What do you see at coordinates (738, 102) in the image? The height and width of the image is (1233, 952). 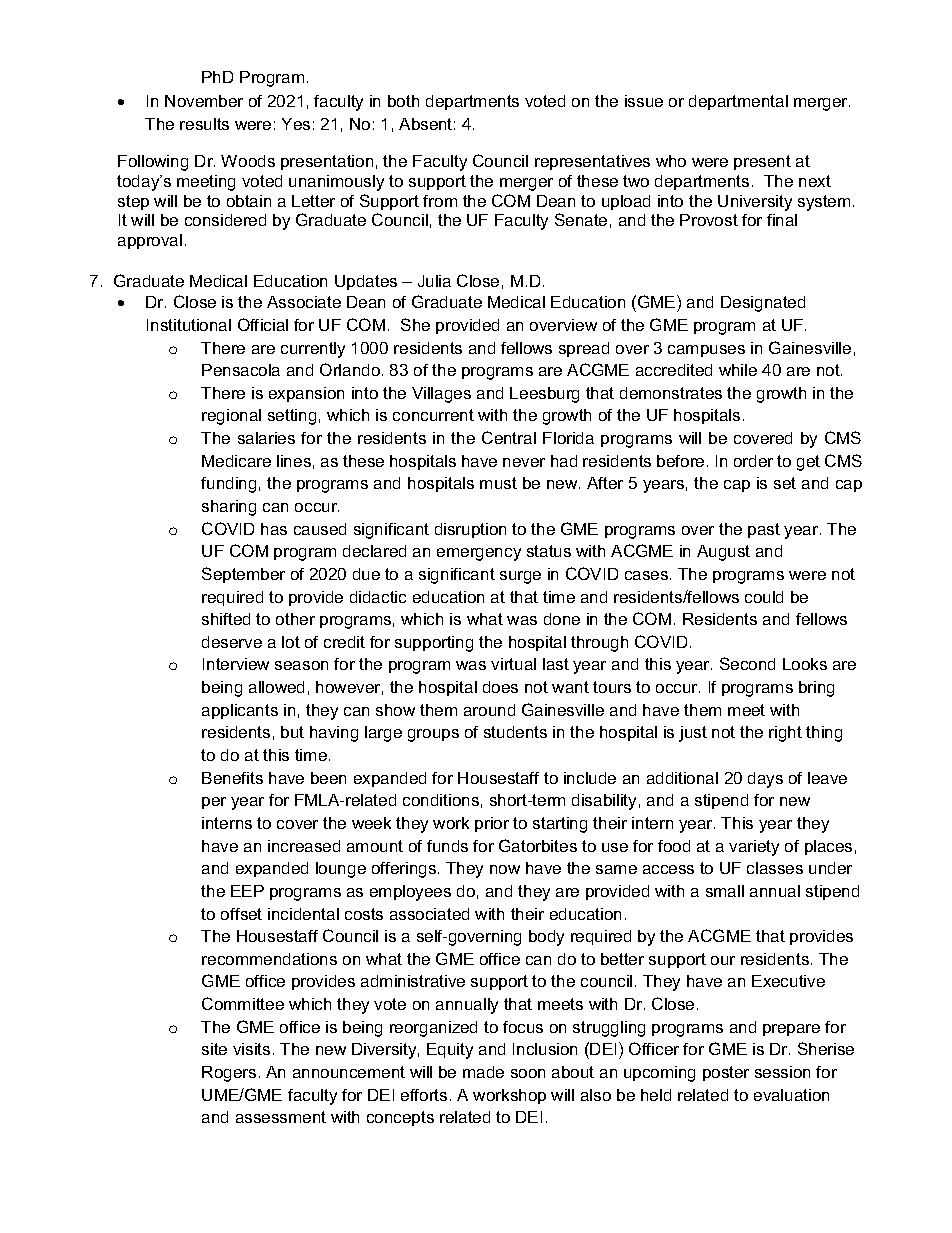 I see `departmental` at bounding box center [738, 102].
